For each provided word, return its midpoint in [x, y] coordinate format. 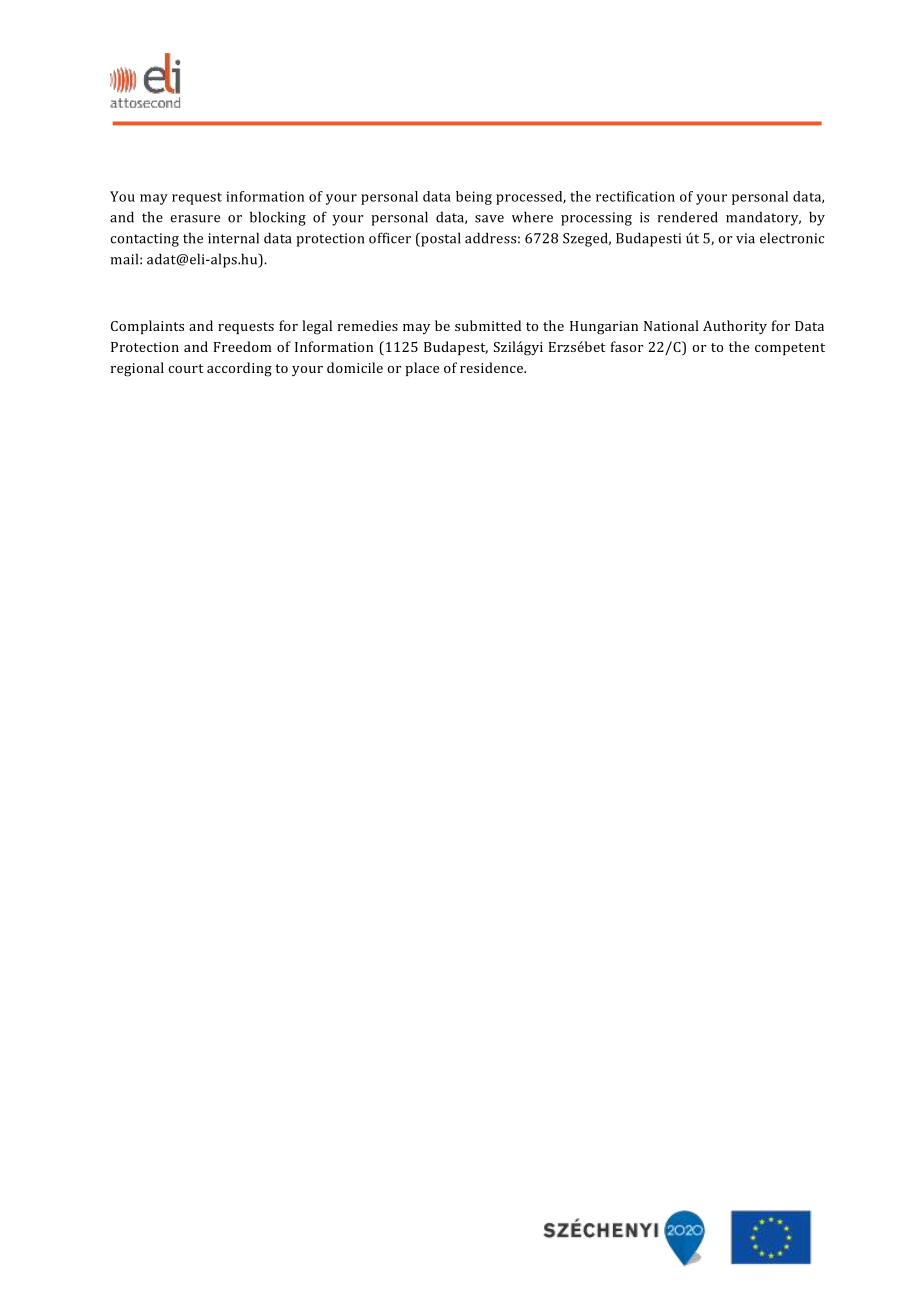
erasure [195, 219]
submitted [488, 325]
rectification [635, 196]
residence [493, 367]
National [671, 325]
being [474, 198]
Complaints [147, 327]
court [185, 368]
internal [233, 238]
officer [390, 238]
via [745, 238]
